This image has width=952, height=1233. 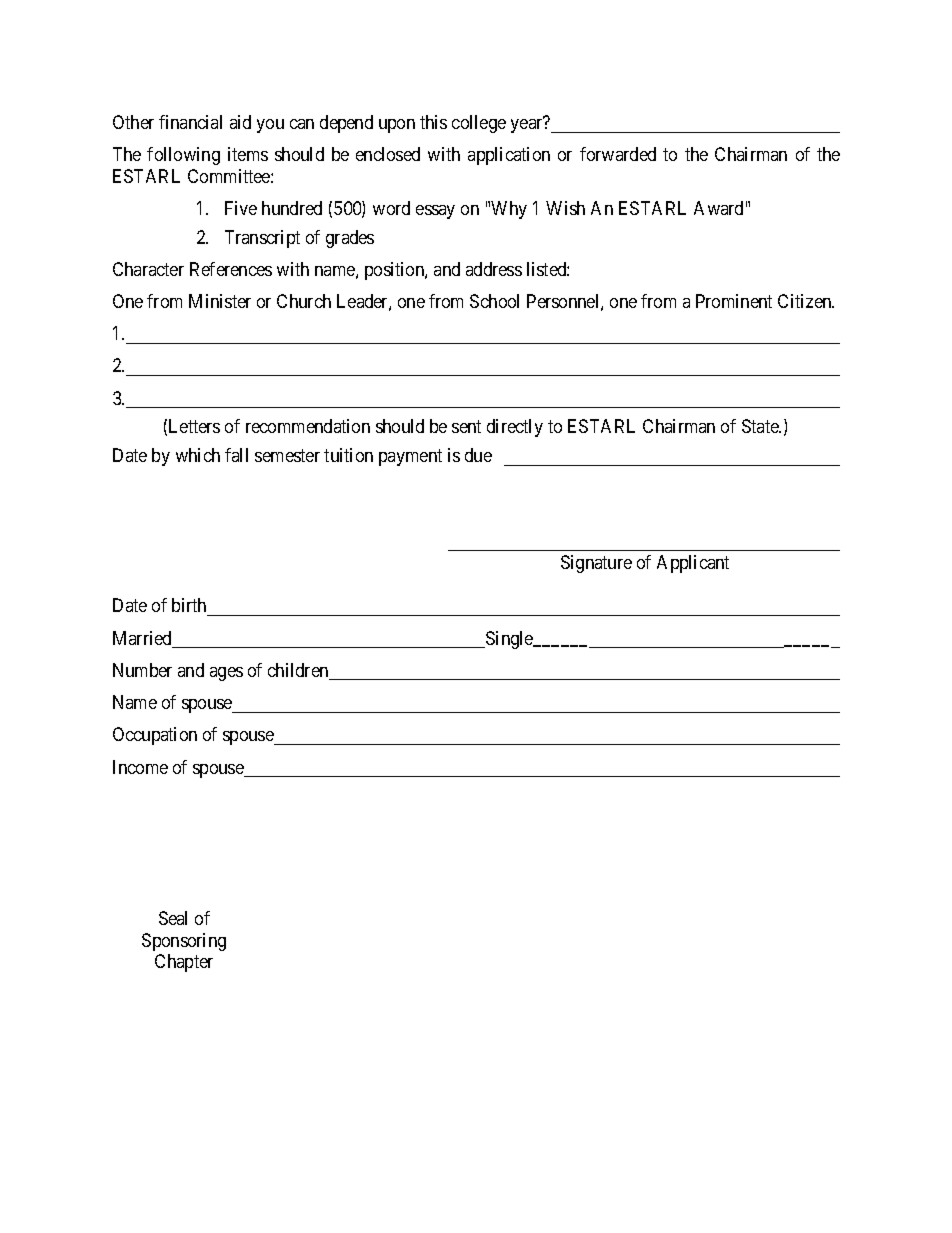 I want to click on ages, so click(x=226, y=674).
